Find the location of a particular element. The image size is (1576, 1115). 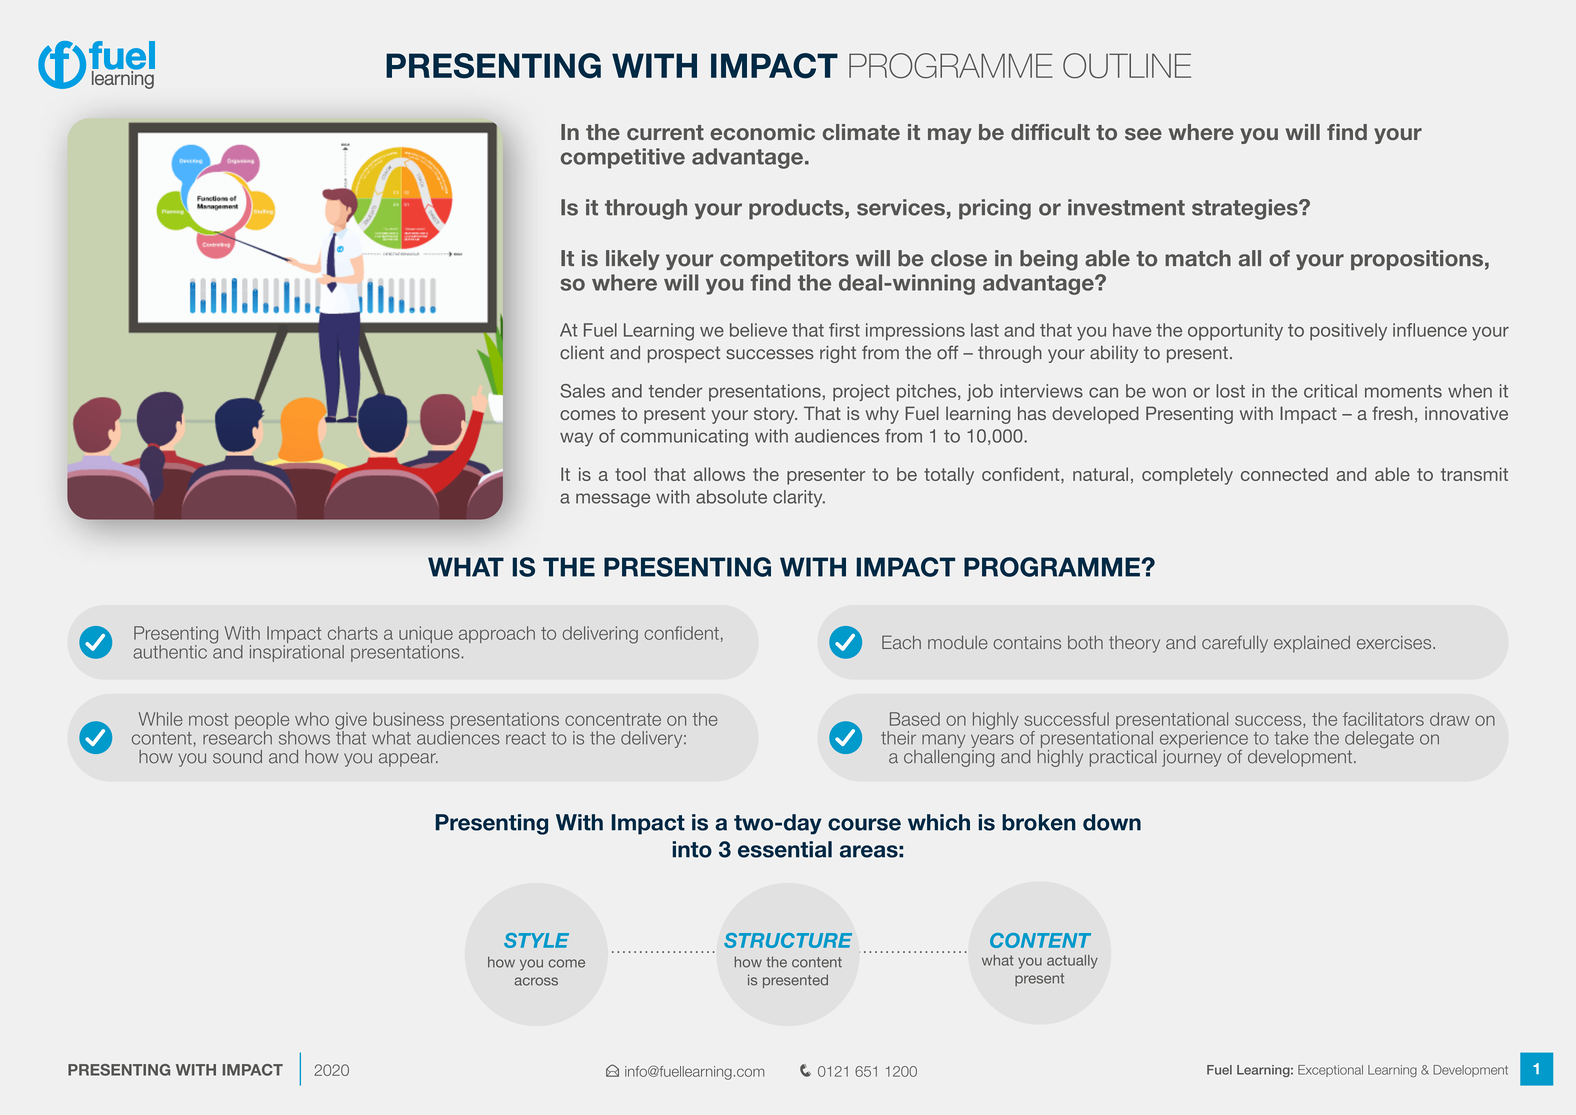

see is located at coordinates (1143, 134).
